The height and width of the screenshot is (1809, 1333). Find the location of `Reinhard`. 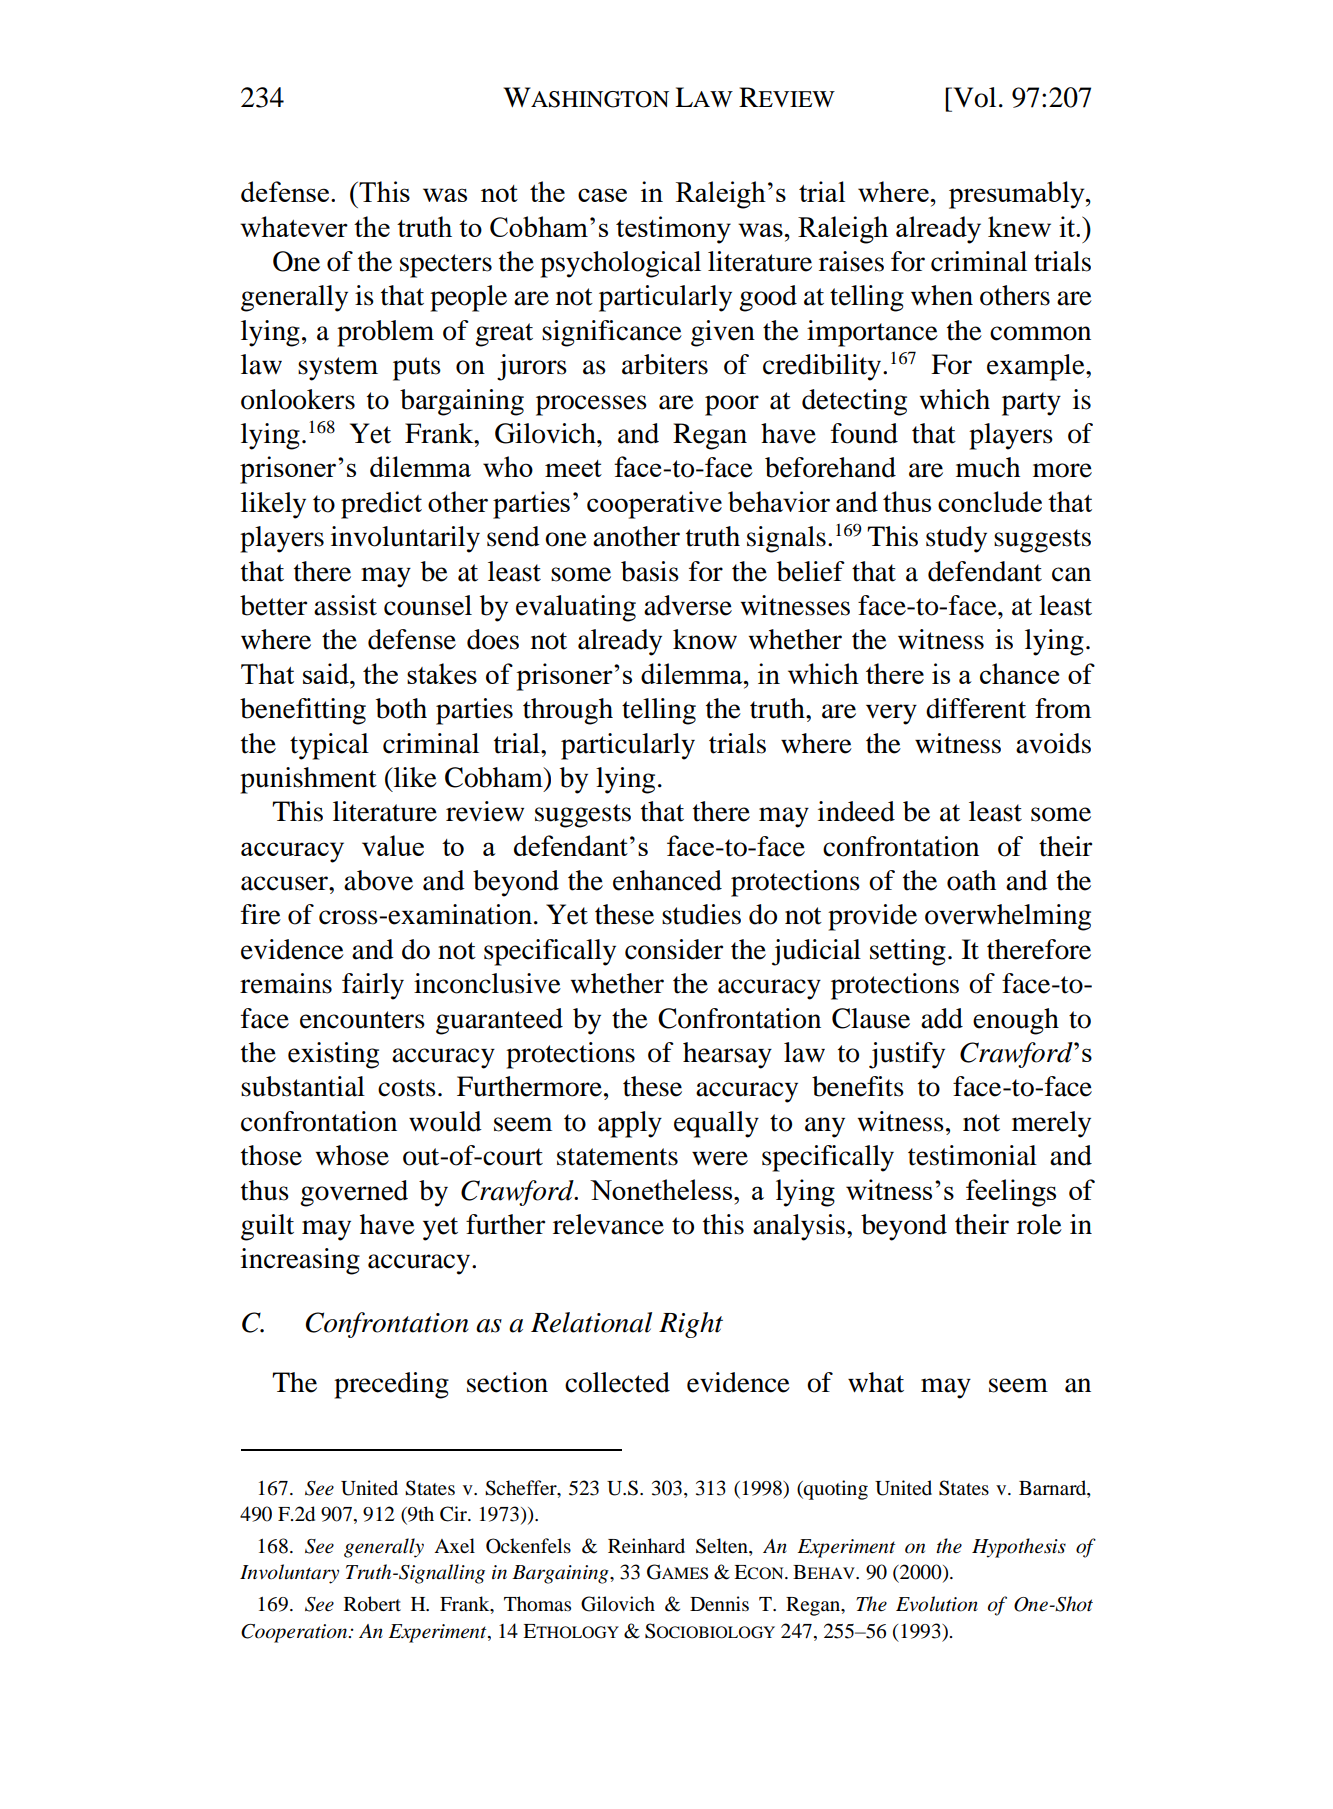

Reinhard is located at coordinates (646, 1546).
